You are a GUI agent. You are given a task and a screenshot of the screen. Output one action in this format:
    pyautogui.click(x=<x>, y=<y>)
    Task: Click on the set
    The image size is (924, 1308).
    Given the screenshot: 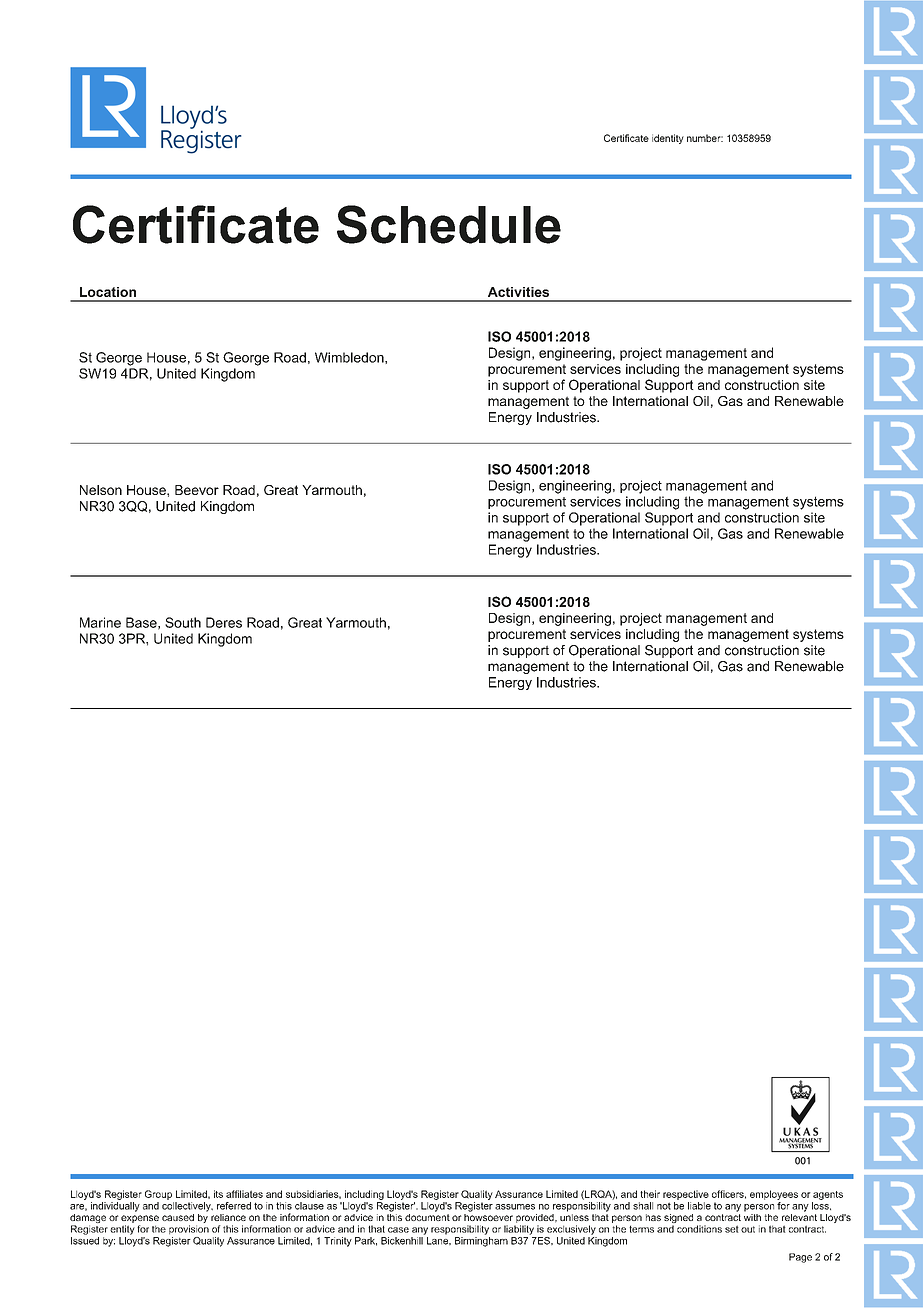 What is the action you would take?
    pyautogui.click(x=732, y=1229)
